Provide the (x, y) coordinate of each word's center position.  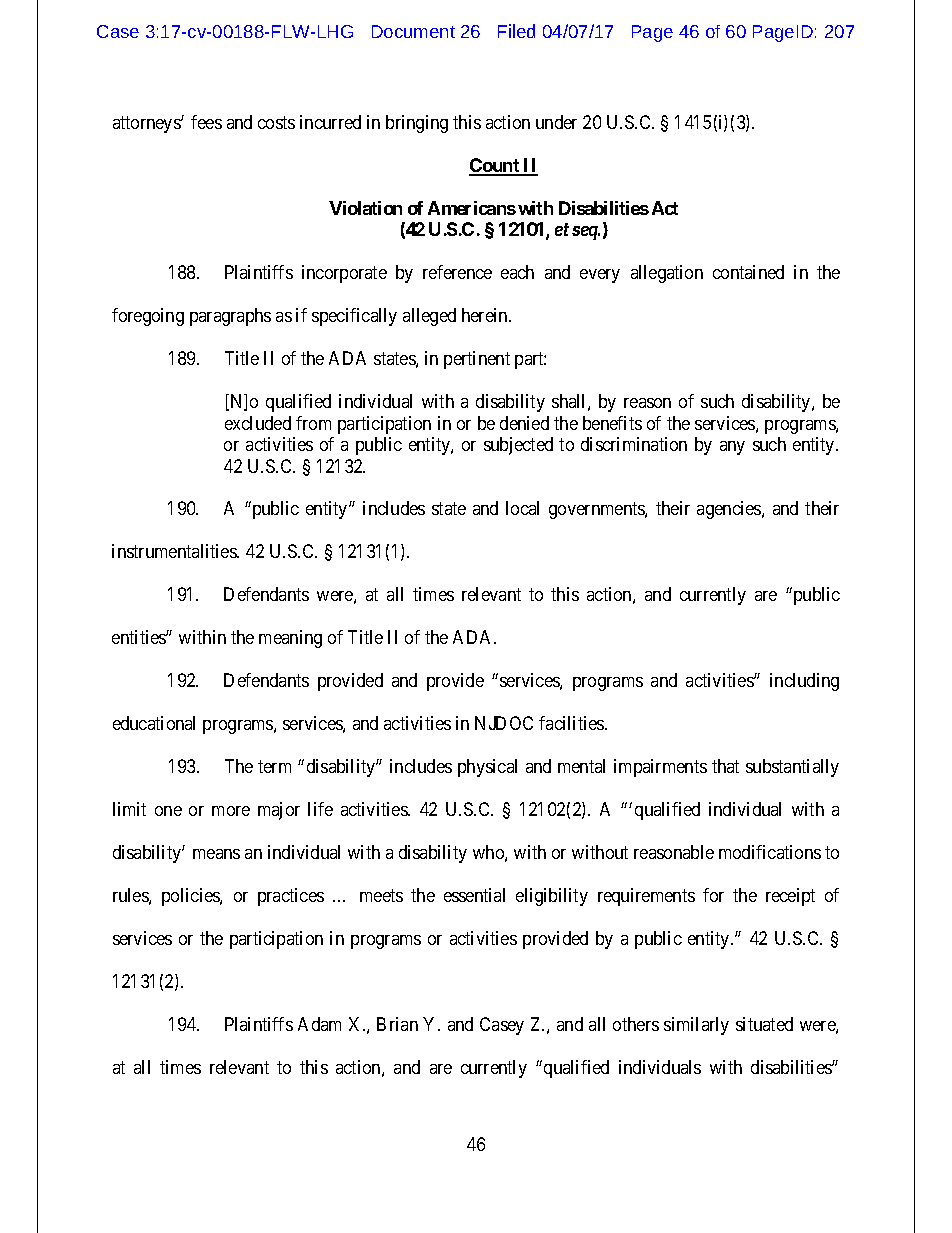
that (725, 766)
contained (748, 272)
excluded (258, 423)
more (231, 811)
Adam (319, 1024)
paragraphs (230, 317)
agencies (730, 510)
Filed (516, 31)
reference (457, 272)
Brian (397, 1024)
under (556, 122)
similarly (696, 1026)
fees (206, 122)
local (522, 508)
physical (487, 768)
